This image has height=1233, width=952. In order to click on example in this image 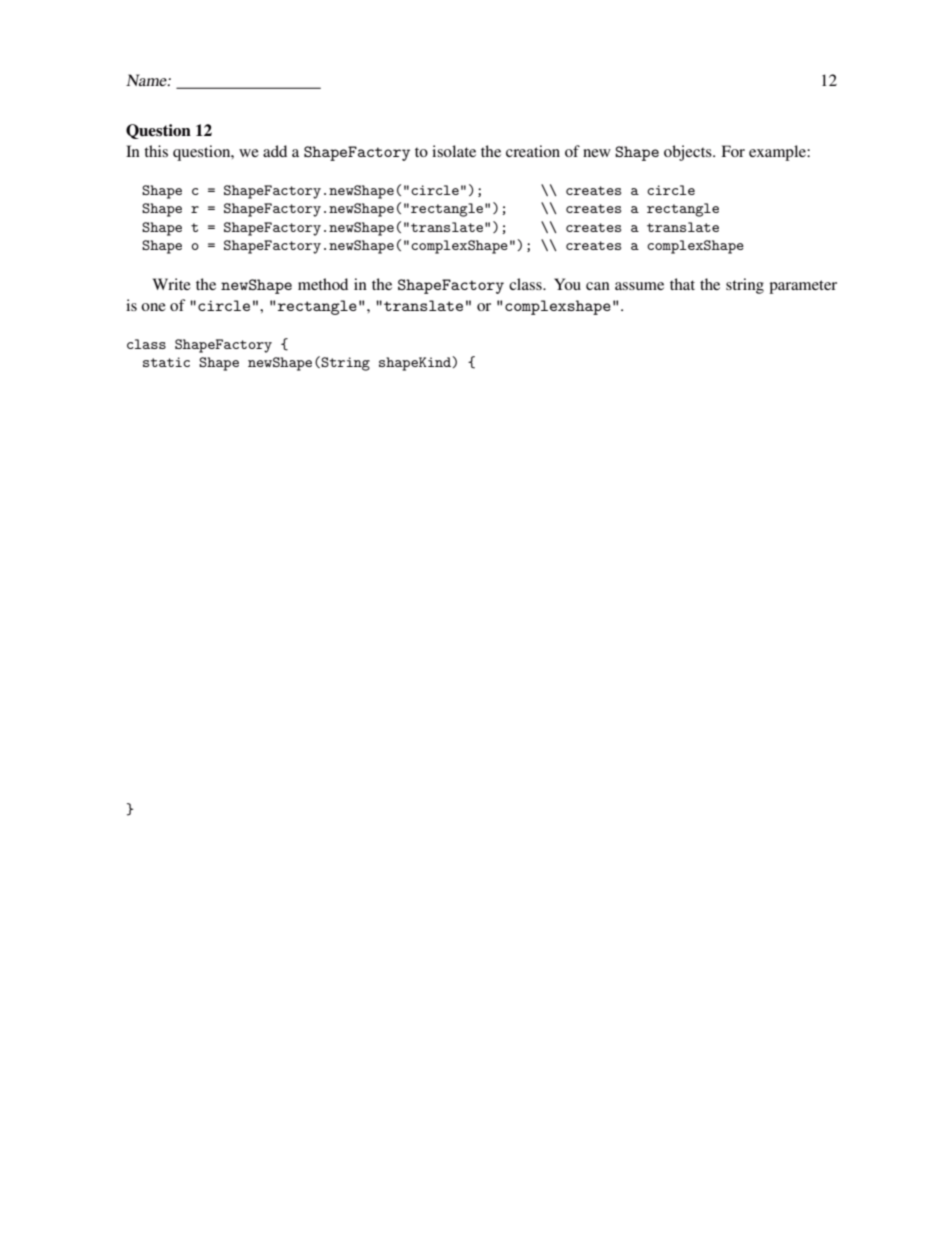, I will do `click(778, 153)`.
